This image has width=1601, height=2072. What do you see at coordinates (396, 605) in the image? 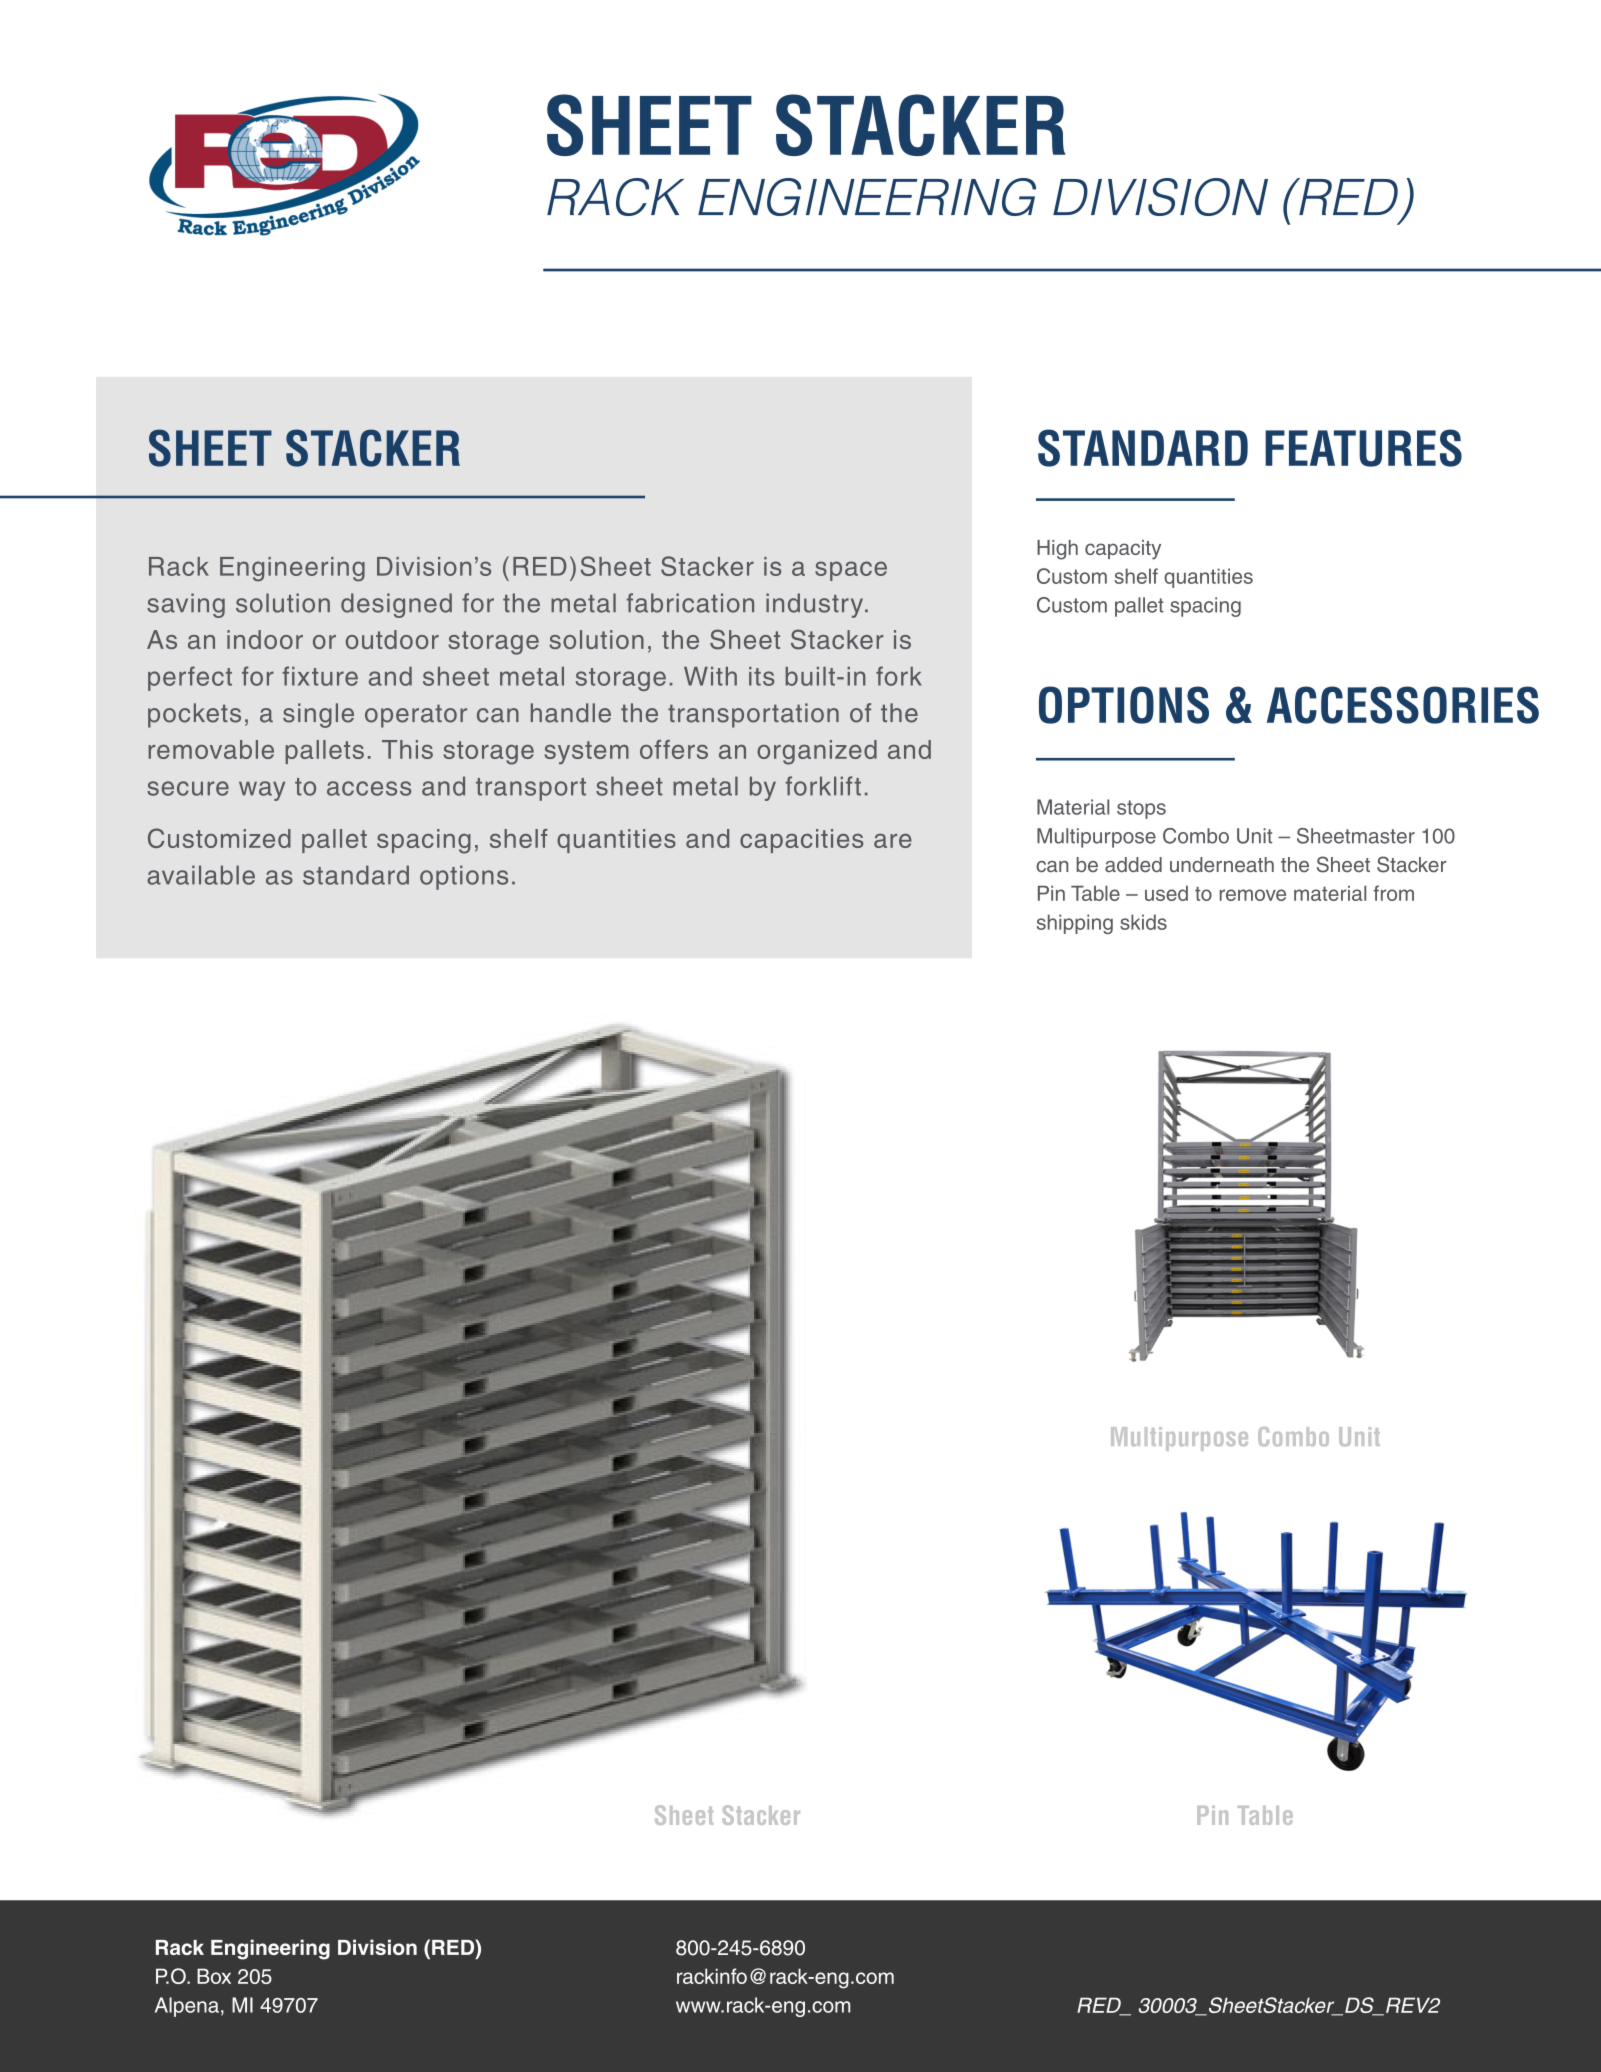
I see `designed` at bounding box center [396, 605].
